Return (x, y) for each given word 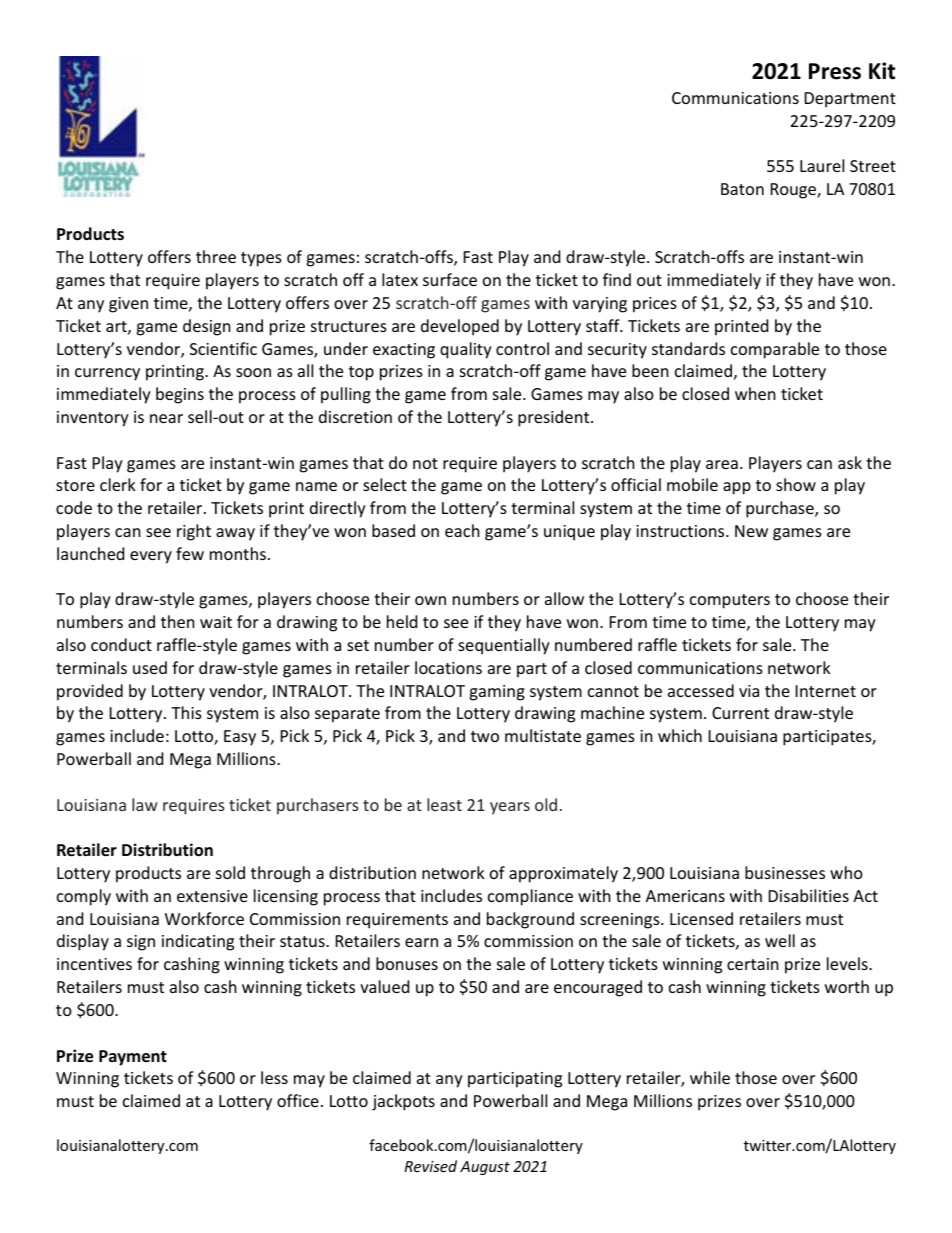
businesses (785, 872)
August (485, 1168)
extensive (212, 896)
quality (466, 350)
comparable (775, 350)
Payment (133, 1058)
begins (180, 395)
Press (835, 71)
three (216, 256)
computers (730, 601)
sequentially (504, 646)
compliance (530, 897)
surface (450, 279)
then (178, 621)
